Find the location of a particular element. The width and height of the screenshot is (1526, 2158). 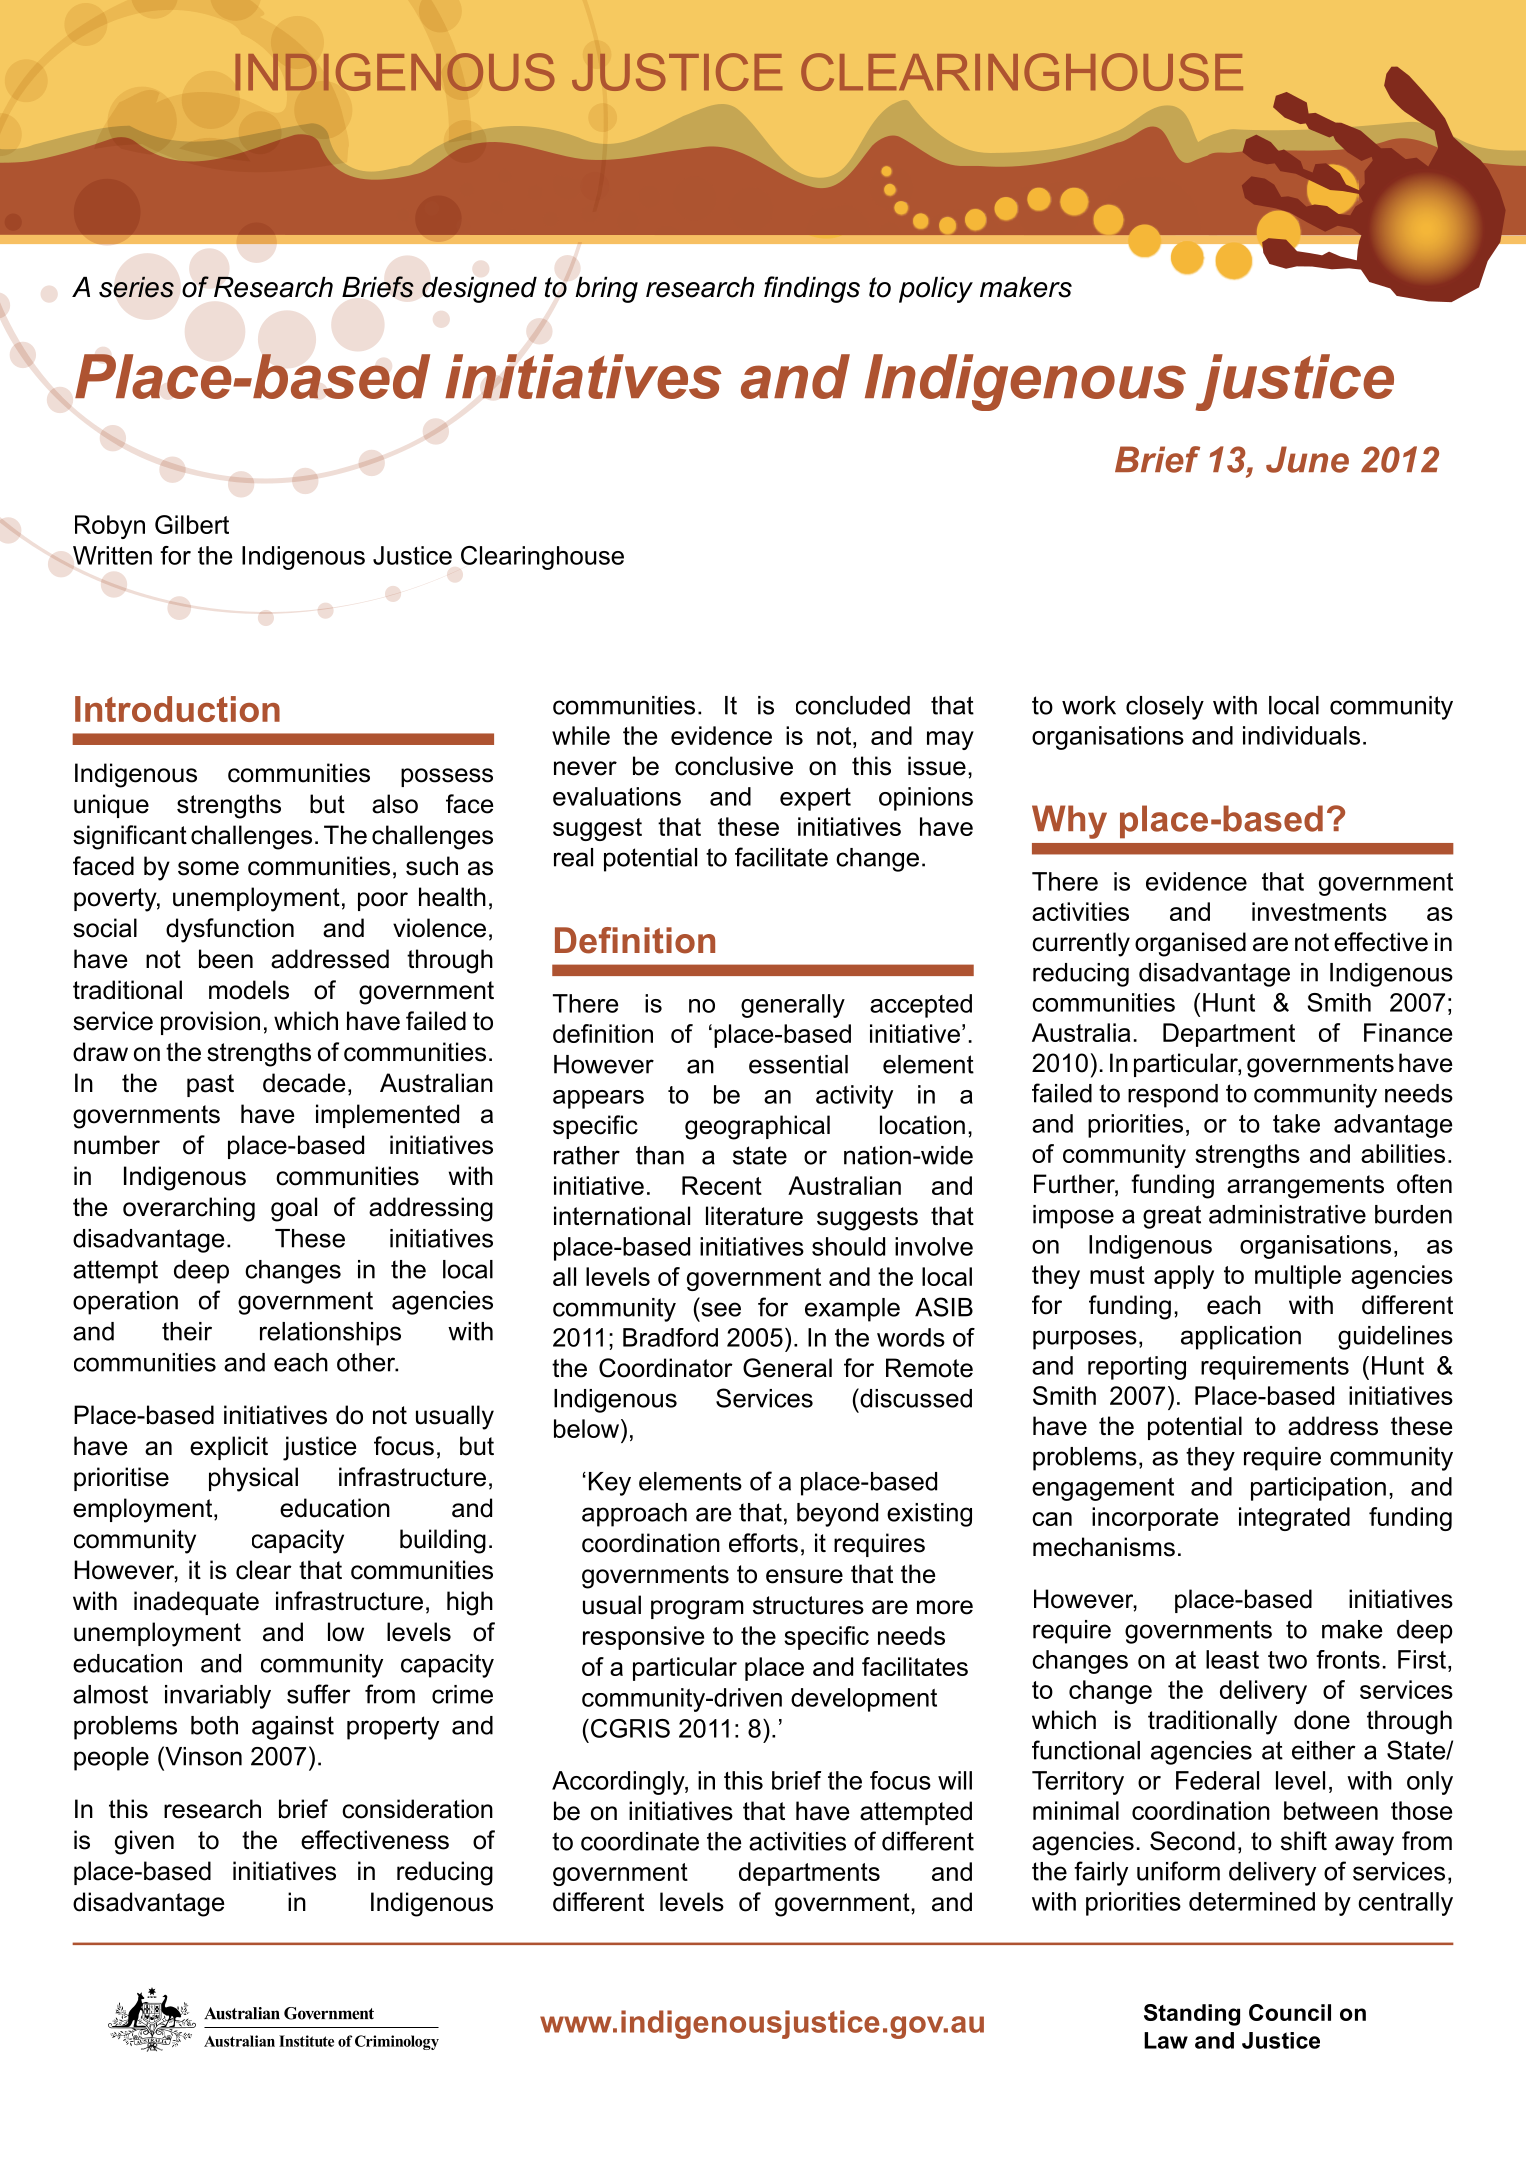

given is located at coordinates (144, 1842).
